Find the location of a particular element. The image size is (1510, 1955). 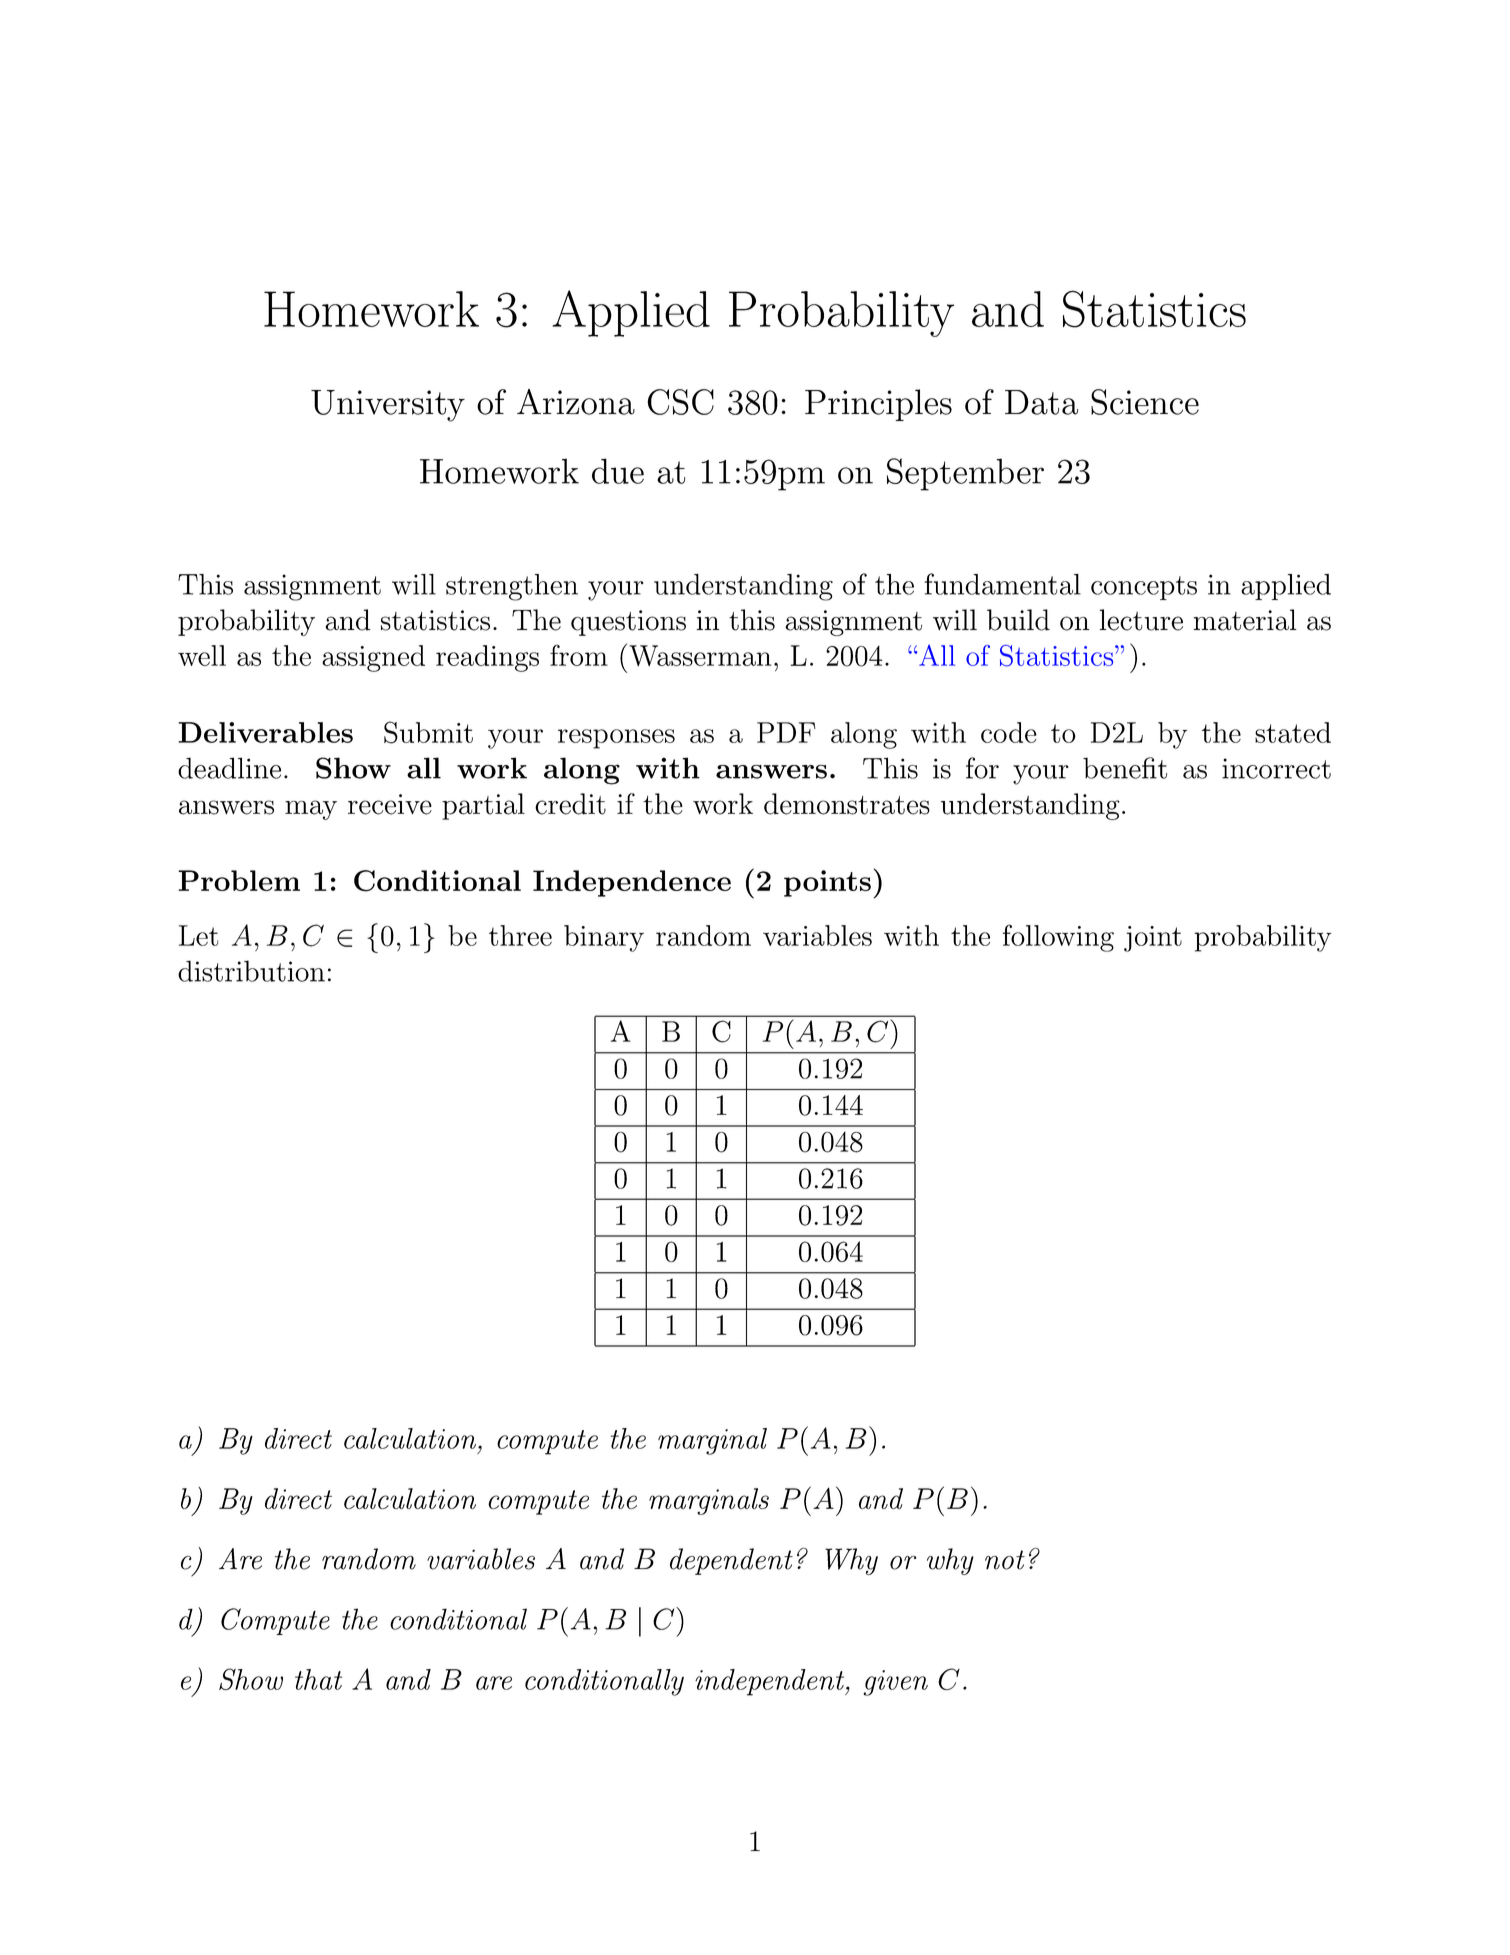

Science is located at coordinates (1145, 402).
